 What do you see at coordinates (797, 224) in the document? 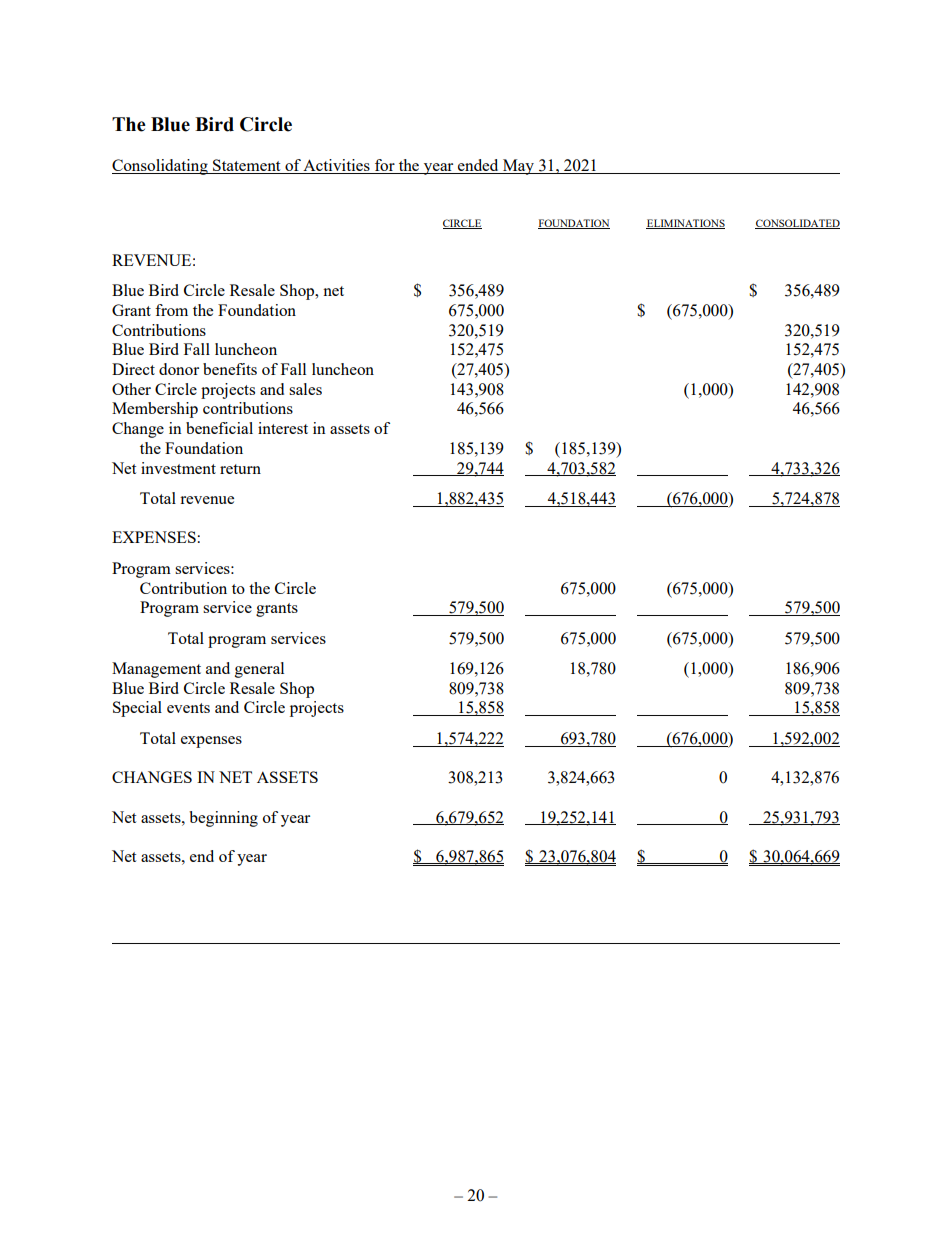
I see `CONSOLIDATED` at bounding box center [797, 224].
